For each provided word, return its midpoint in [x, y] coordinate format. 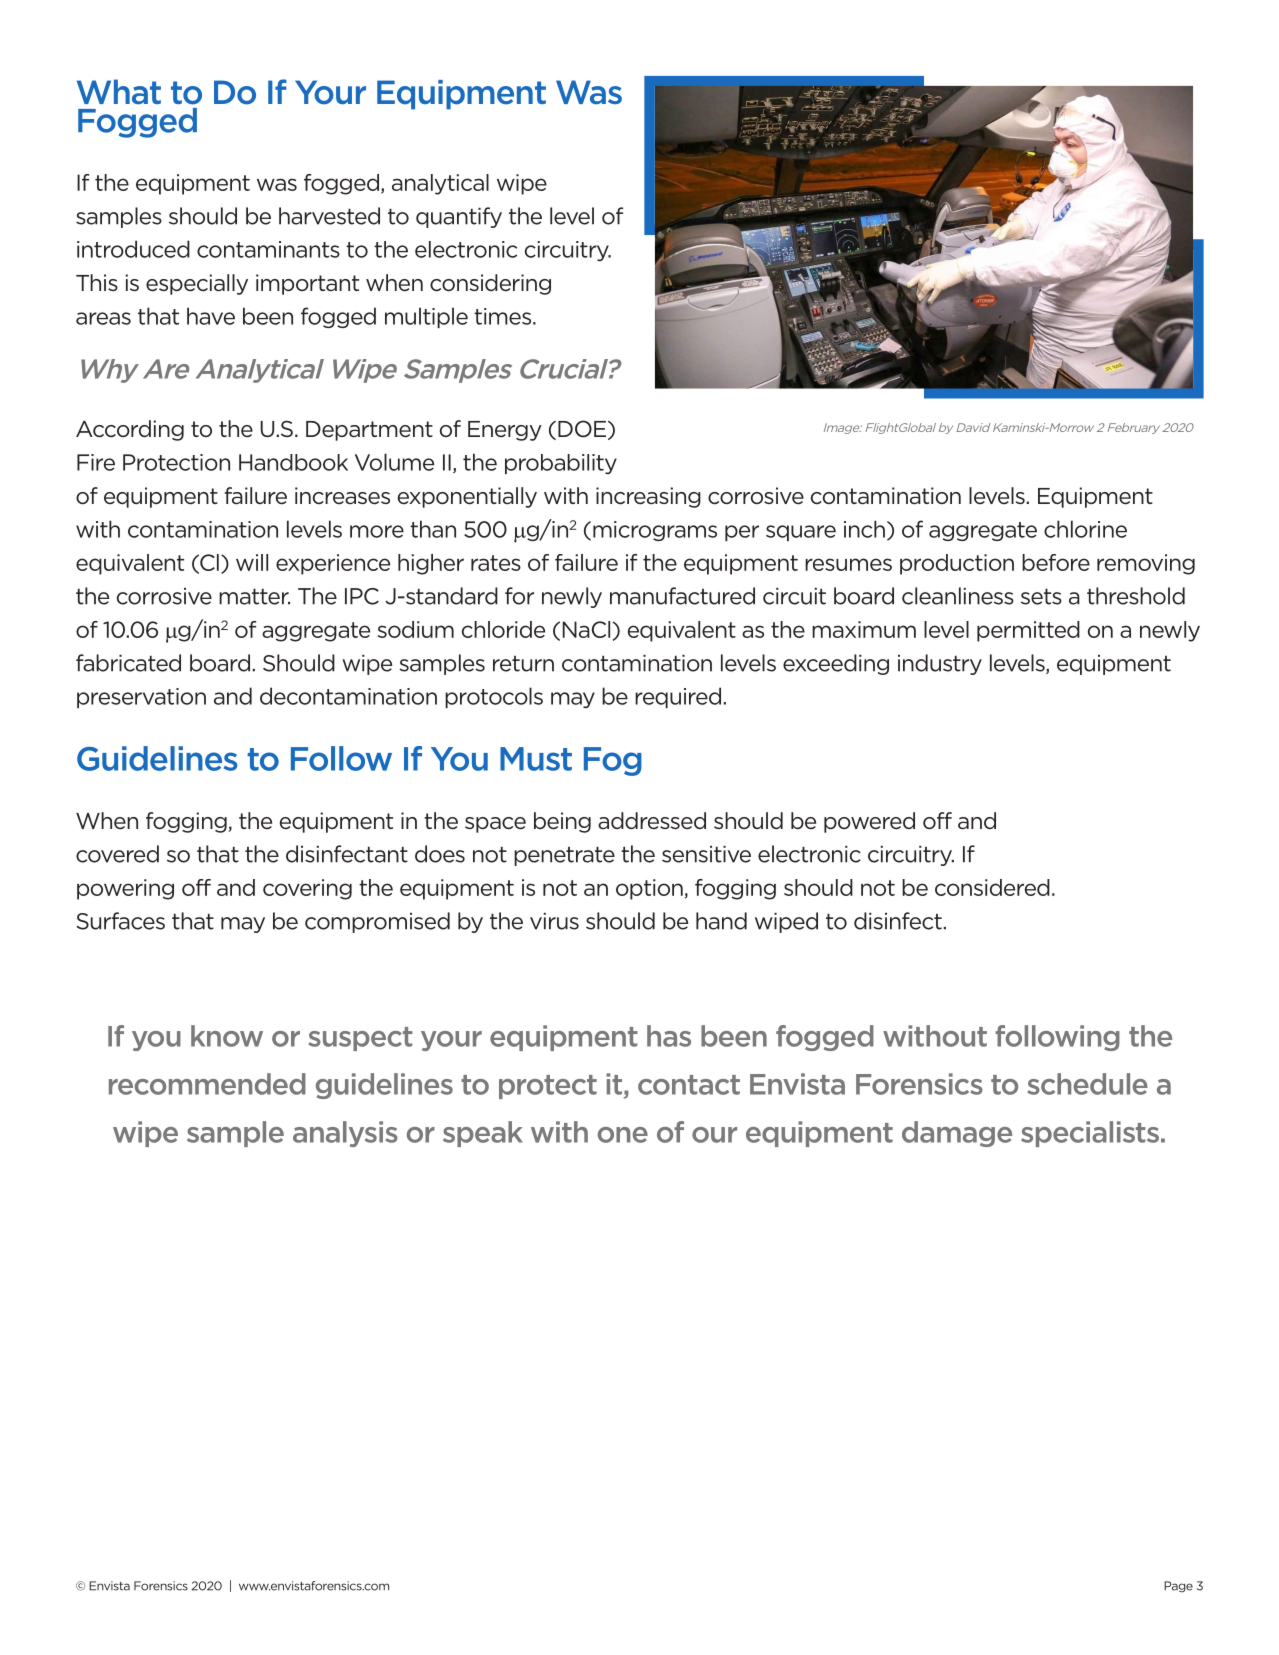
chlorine [1085, 529]
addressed [652, 821]
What [119, 92]
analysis [345, 1134]
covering [307, 889]
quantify [459, 217]
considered [992, 887]
